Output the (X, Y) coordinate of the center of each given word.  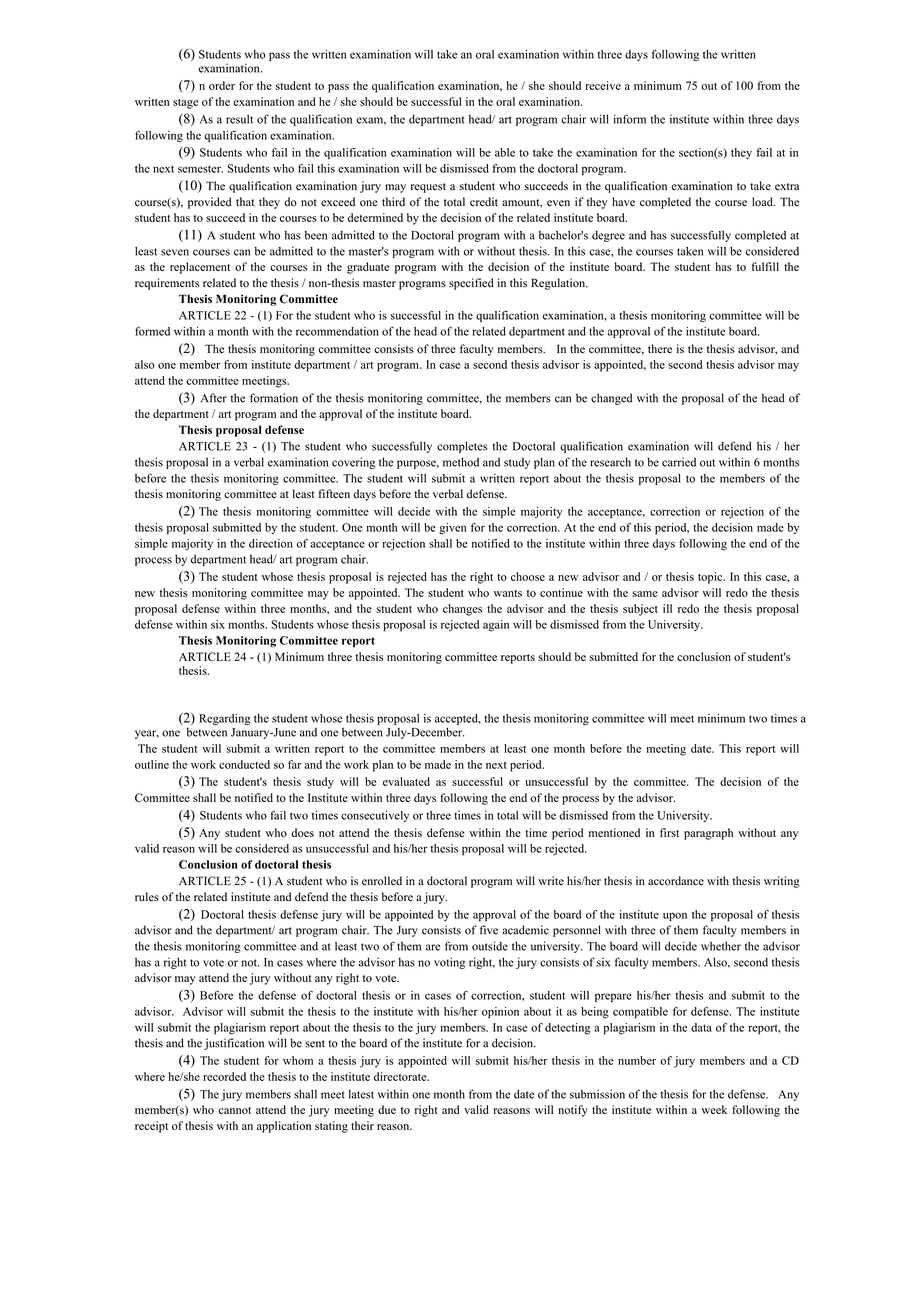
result (239, 119)
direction (271, 543)
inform (629, 119)
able (505, 152)
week (714, 1109)
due (387, 1109)
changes (462, 610)
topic (711, 578)
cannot (234, 1110)
